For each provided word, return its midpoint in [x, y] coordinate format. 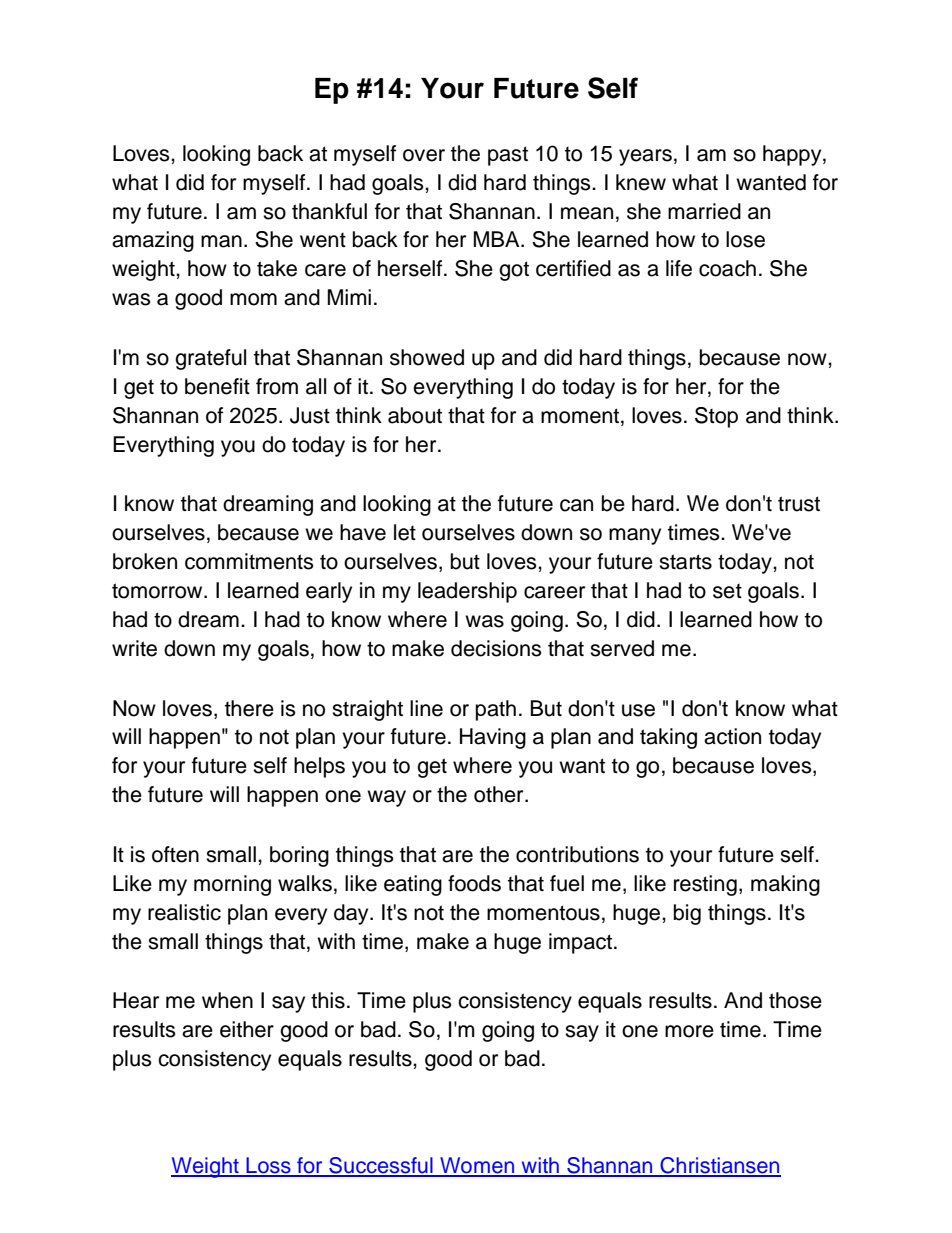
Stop [716, 417]
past [508, 156]
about [415, 415]
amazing [153, 241]
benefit [217, 386]
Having [493, 738]
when [227, 1000]
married [704, 211]
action [732, 736]
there [249, 708]
